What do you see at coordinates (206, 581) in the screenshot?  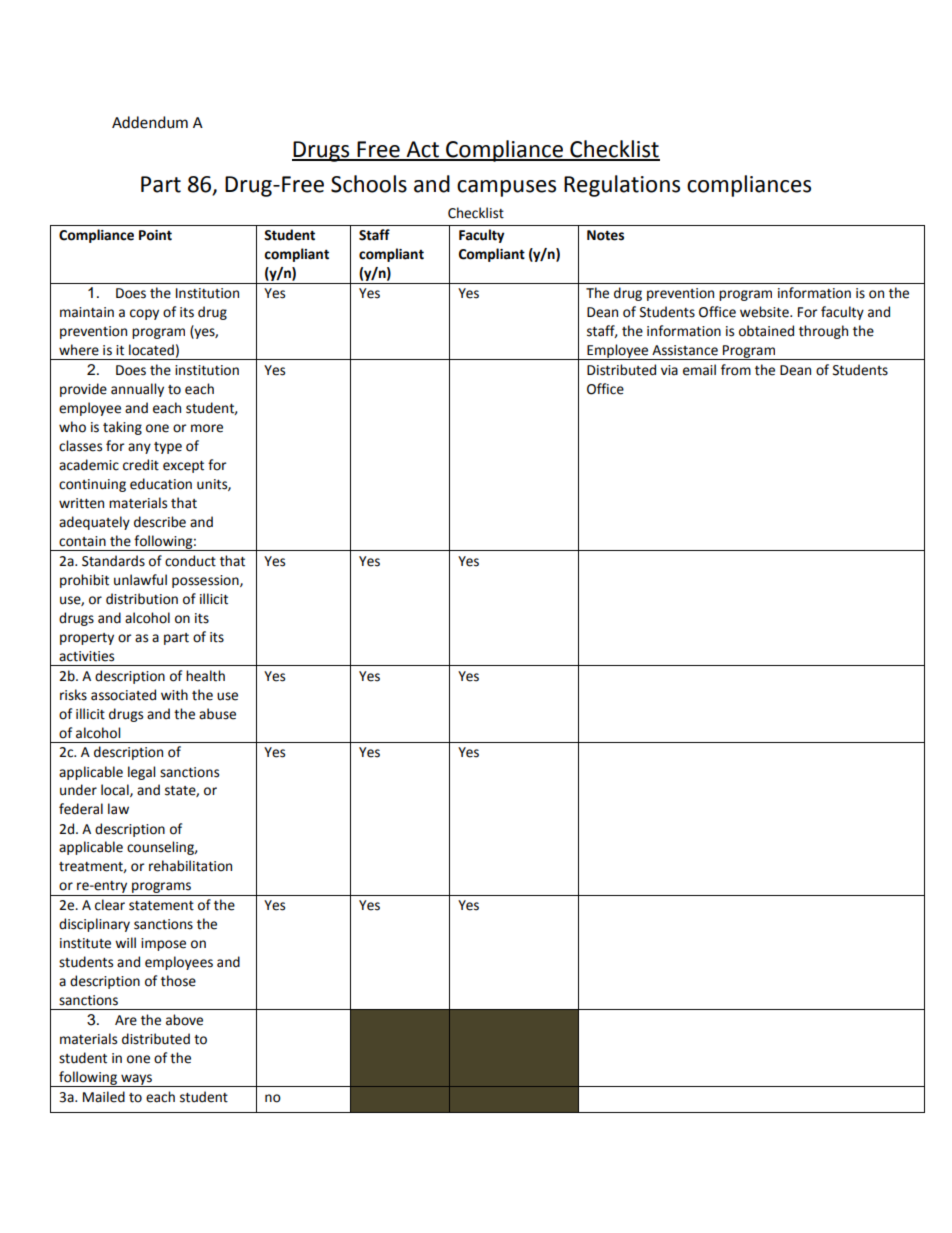 I see `possession` at bounding box center [206, 581].
